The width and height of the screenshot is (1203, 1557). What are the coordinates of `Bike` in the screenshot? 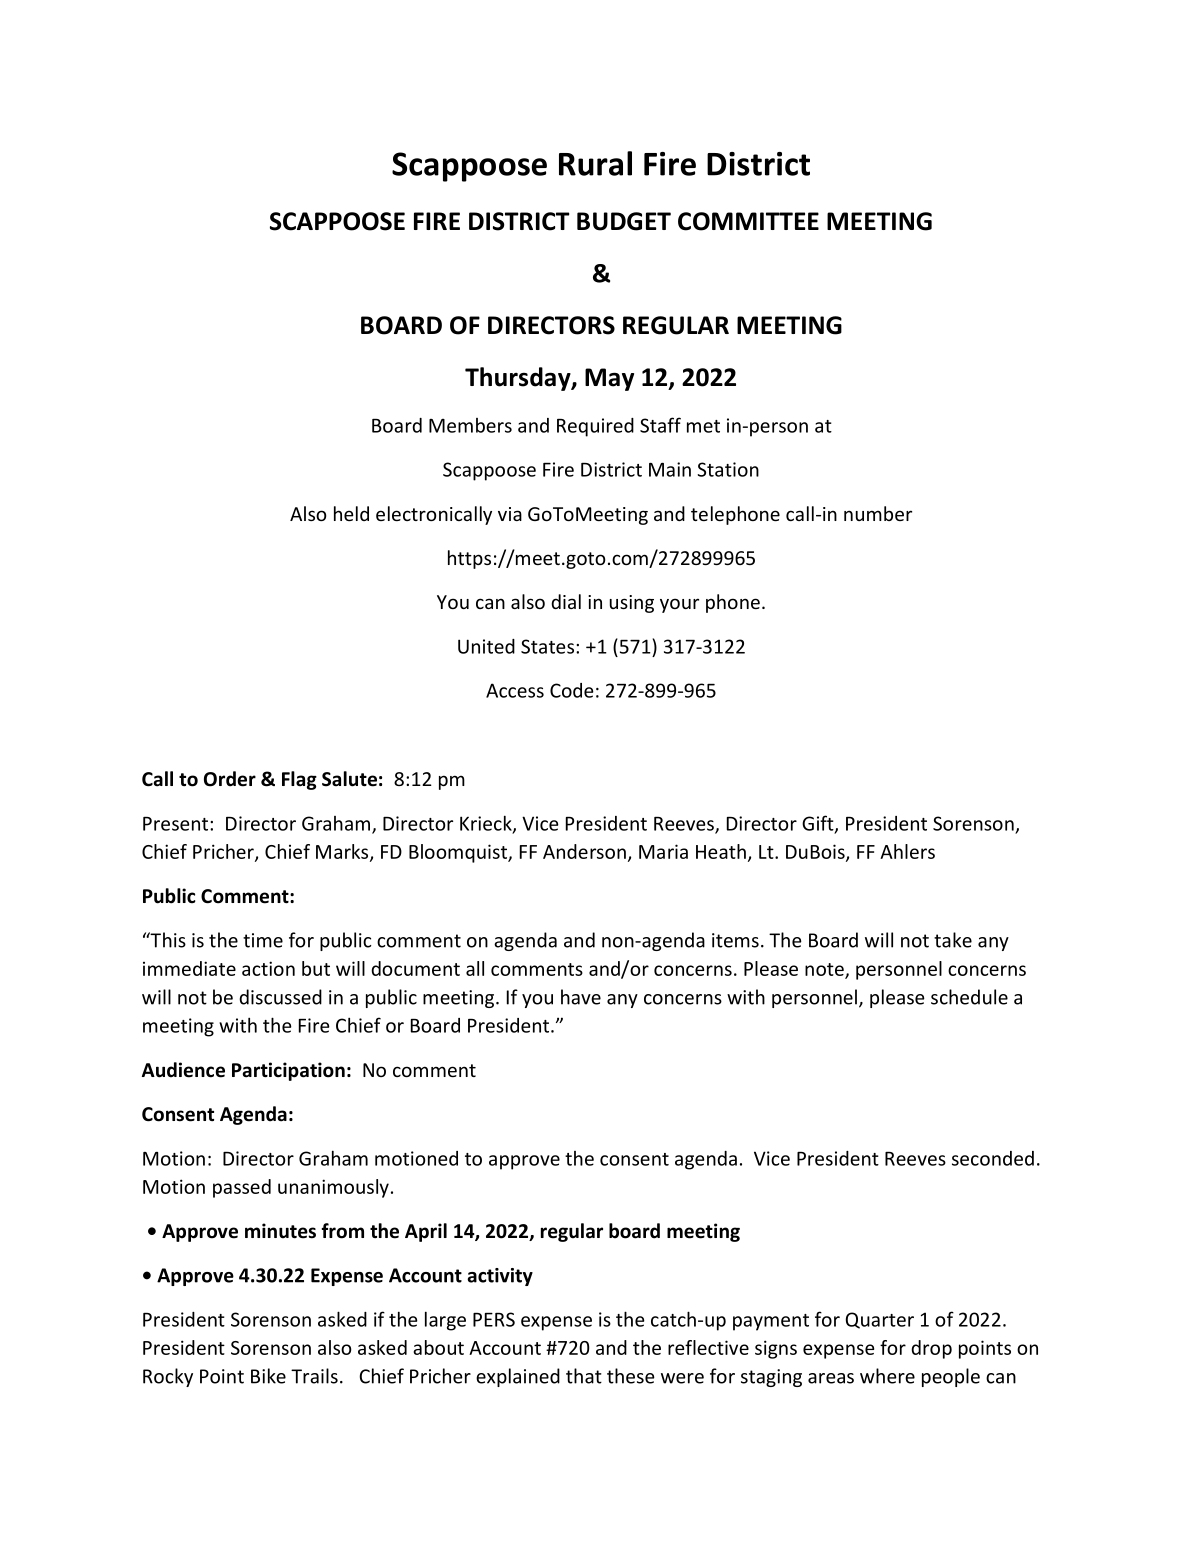 It's located at (268, 1376).
